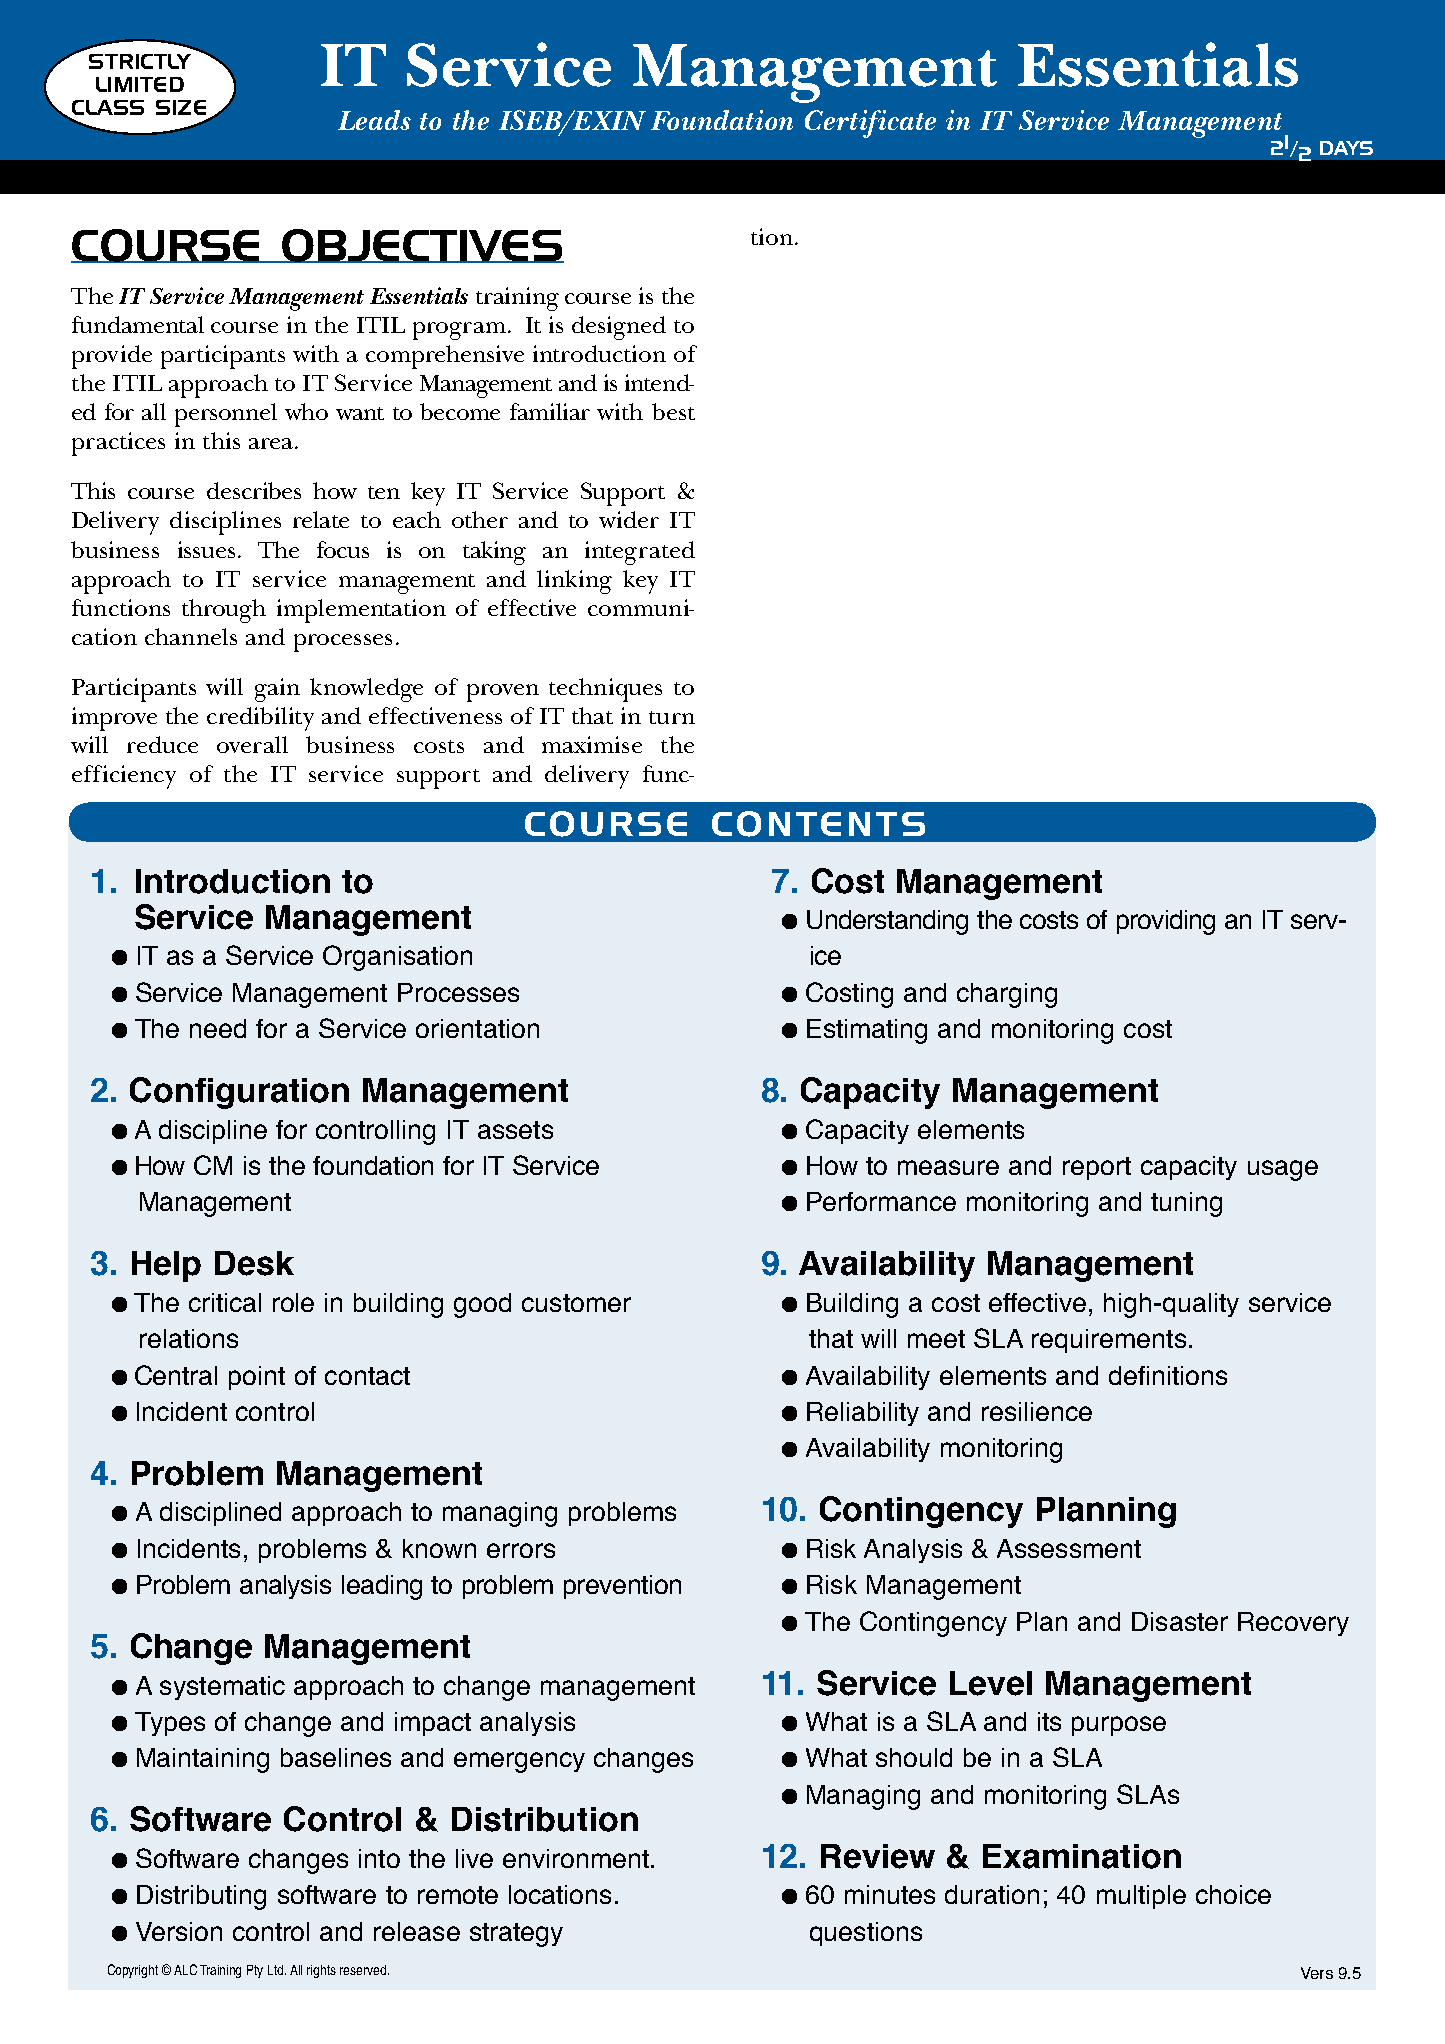 Image resolution: width=1445 pixels, height=2044 pixels. I want to click on choice, so click(1233, 1894).
